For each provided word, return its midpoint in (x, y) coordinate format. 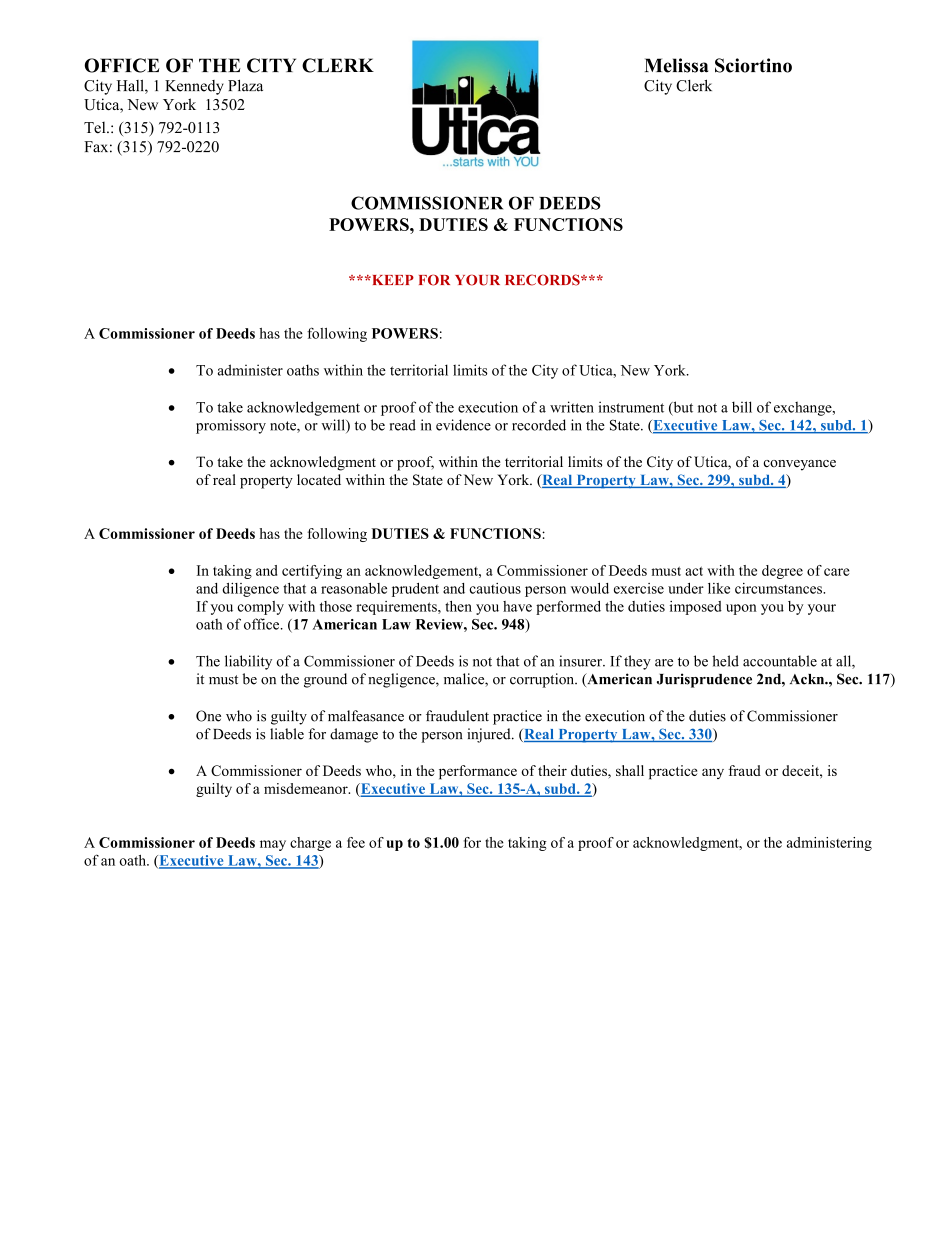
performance (478, 772)
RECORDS (543, 280)
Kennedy (194, 87)
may (273, 845)
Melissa (676, 65)
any (713, 773)
